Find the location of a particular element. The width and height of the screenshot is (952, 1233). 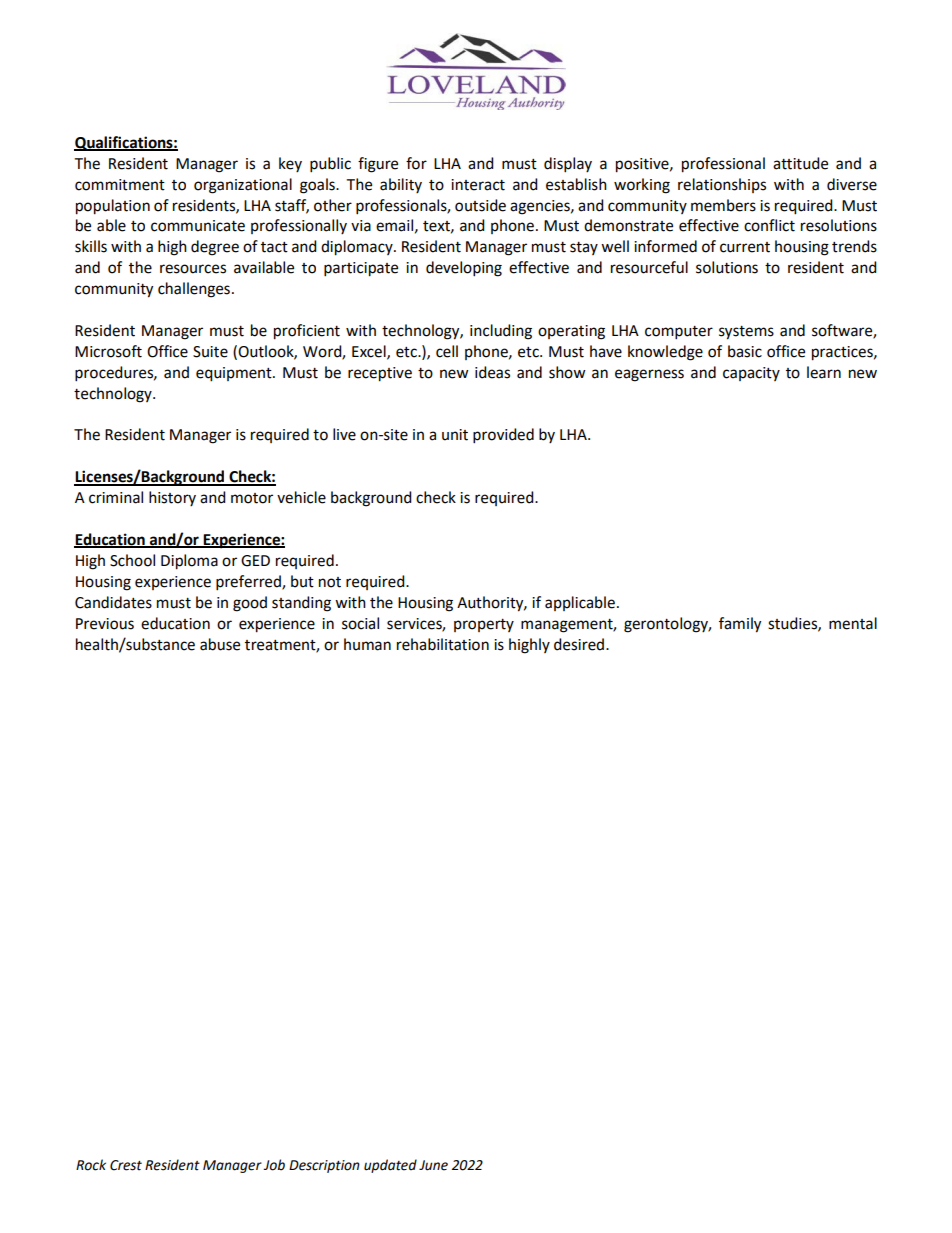

June is located at coordinates (433, 1165).
